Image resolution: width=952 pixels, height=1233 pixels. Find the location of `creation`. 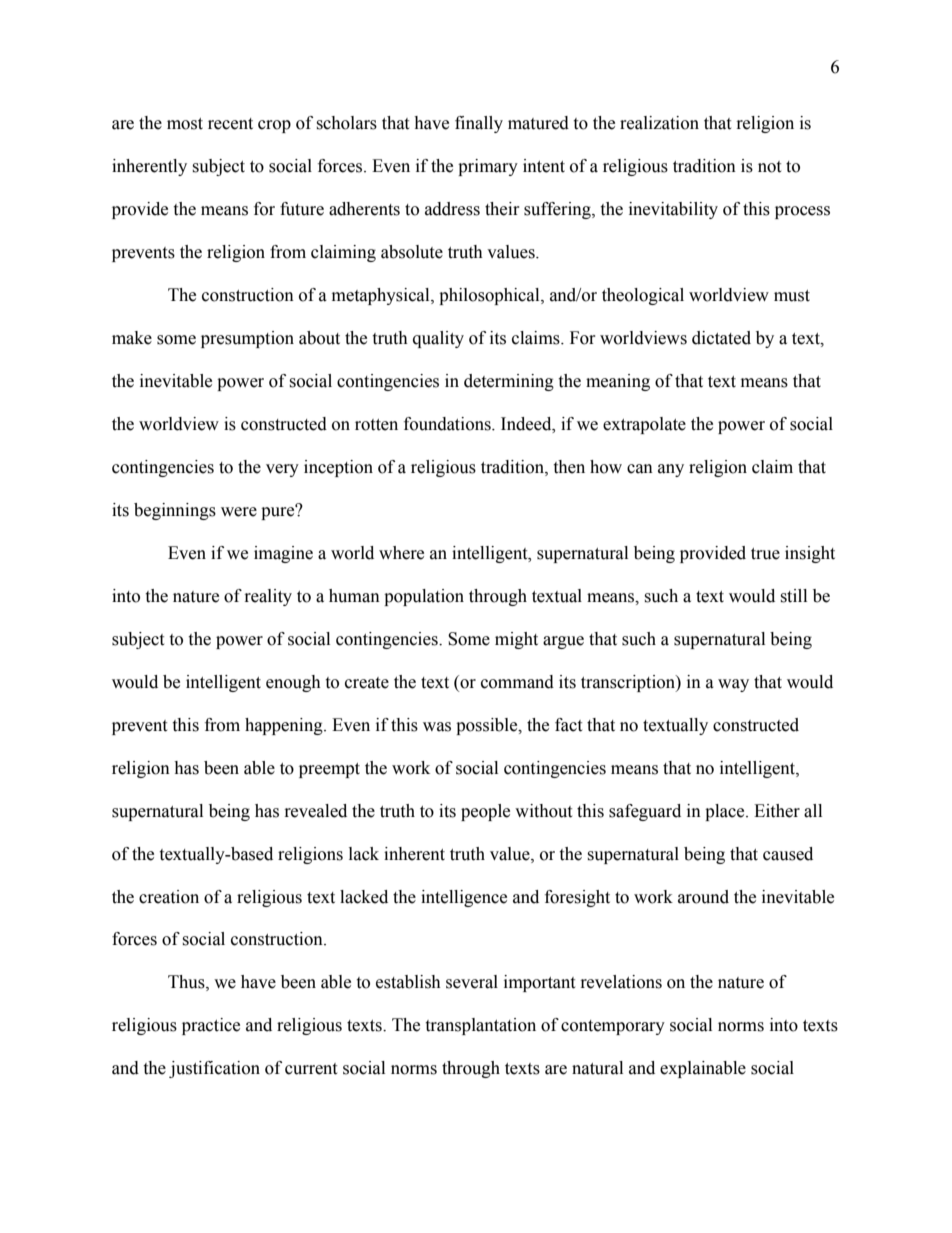

creation is located at coordinates (169, 897).
